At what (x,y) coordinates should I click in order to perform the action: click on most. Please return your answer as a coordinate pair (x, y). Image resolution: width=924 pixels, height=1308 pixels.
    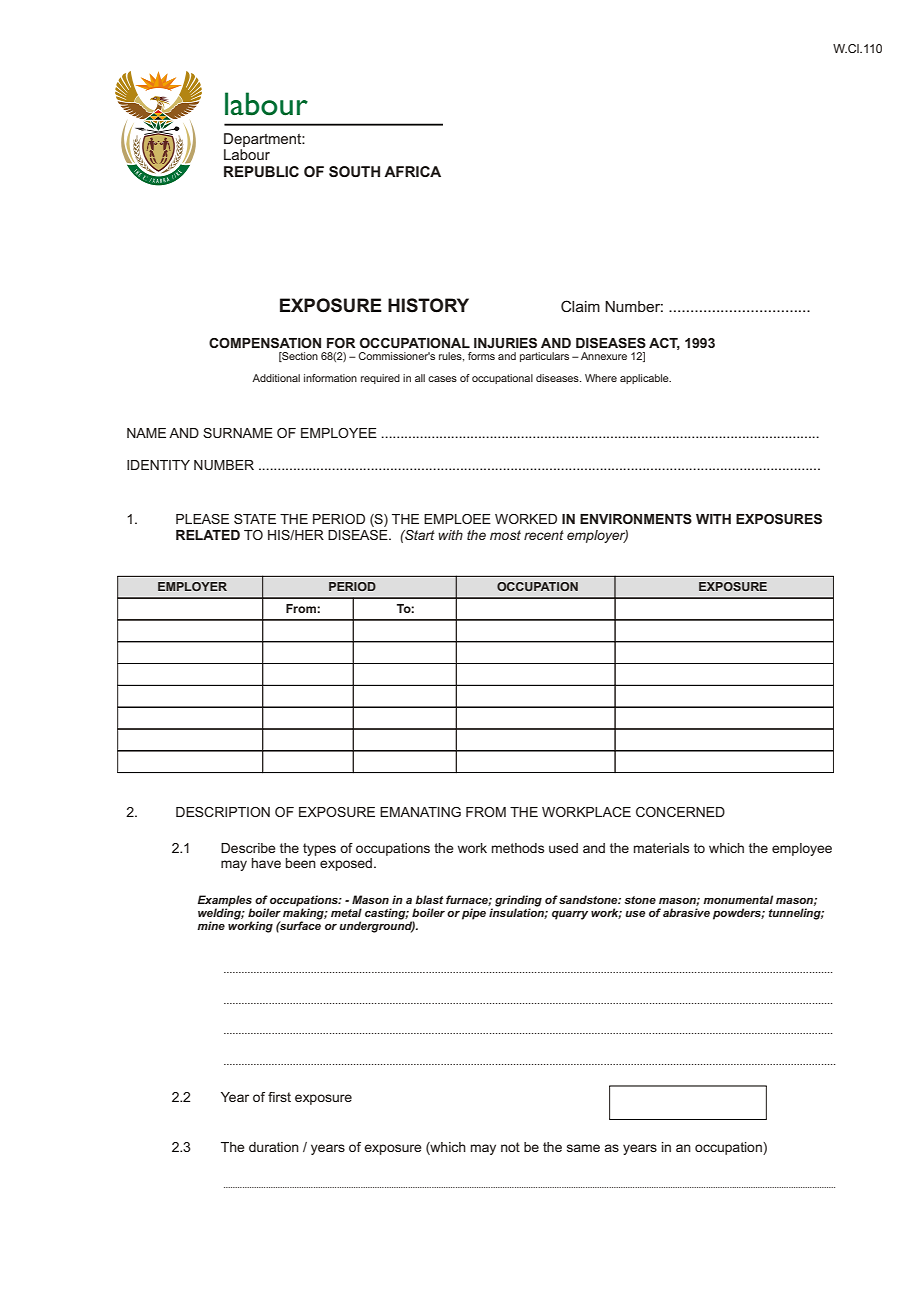
    Looking at the image, I should click on (505, 535).
